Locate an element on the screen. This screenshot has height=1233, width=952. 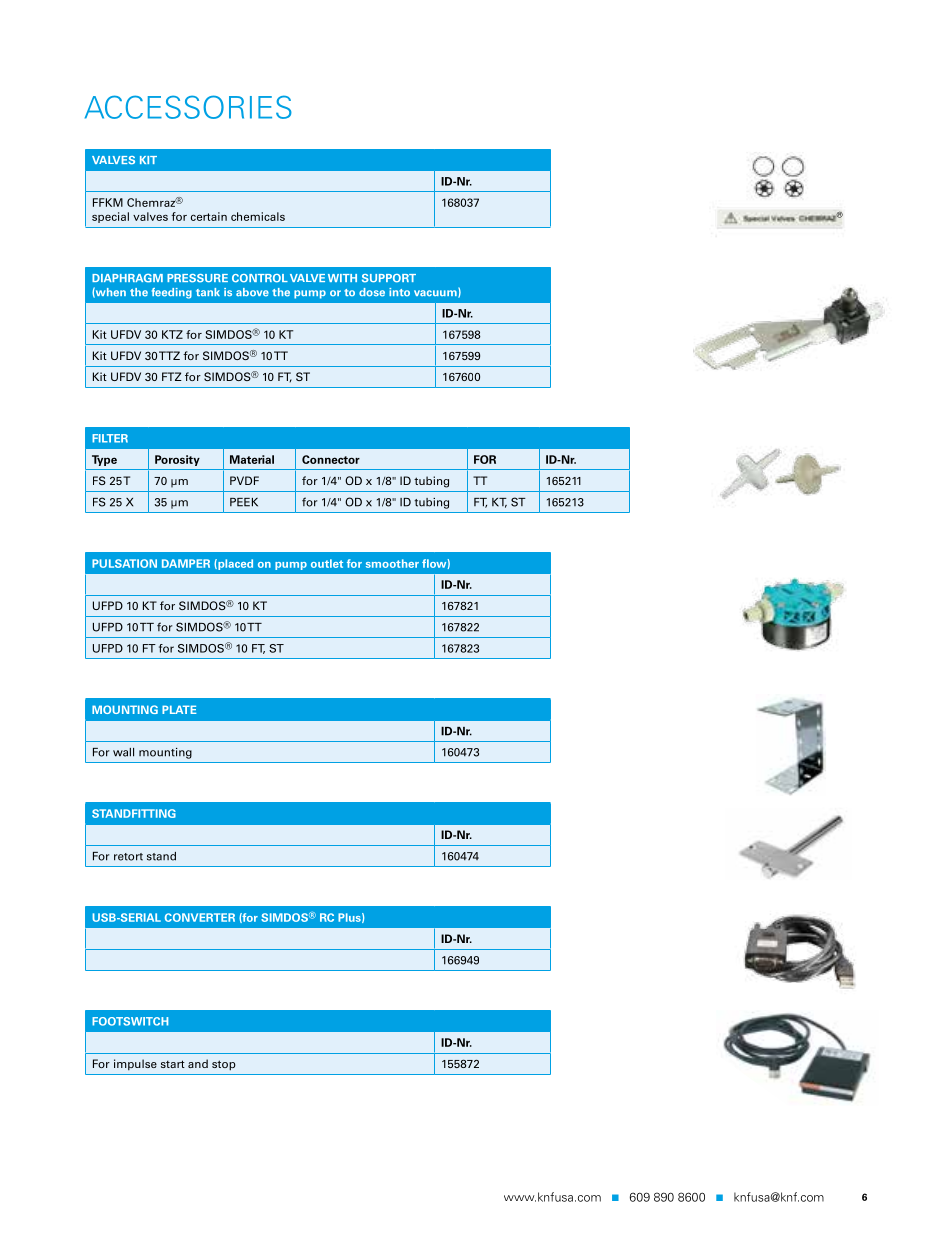
stop is located at coordinates (224, 1065).
